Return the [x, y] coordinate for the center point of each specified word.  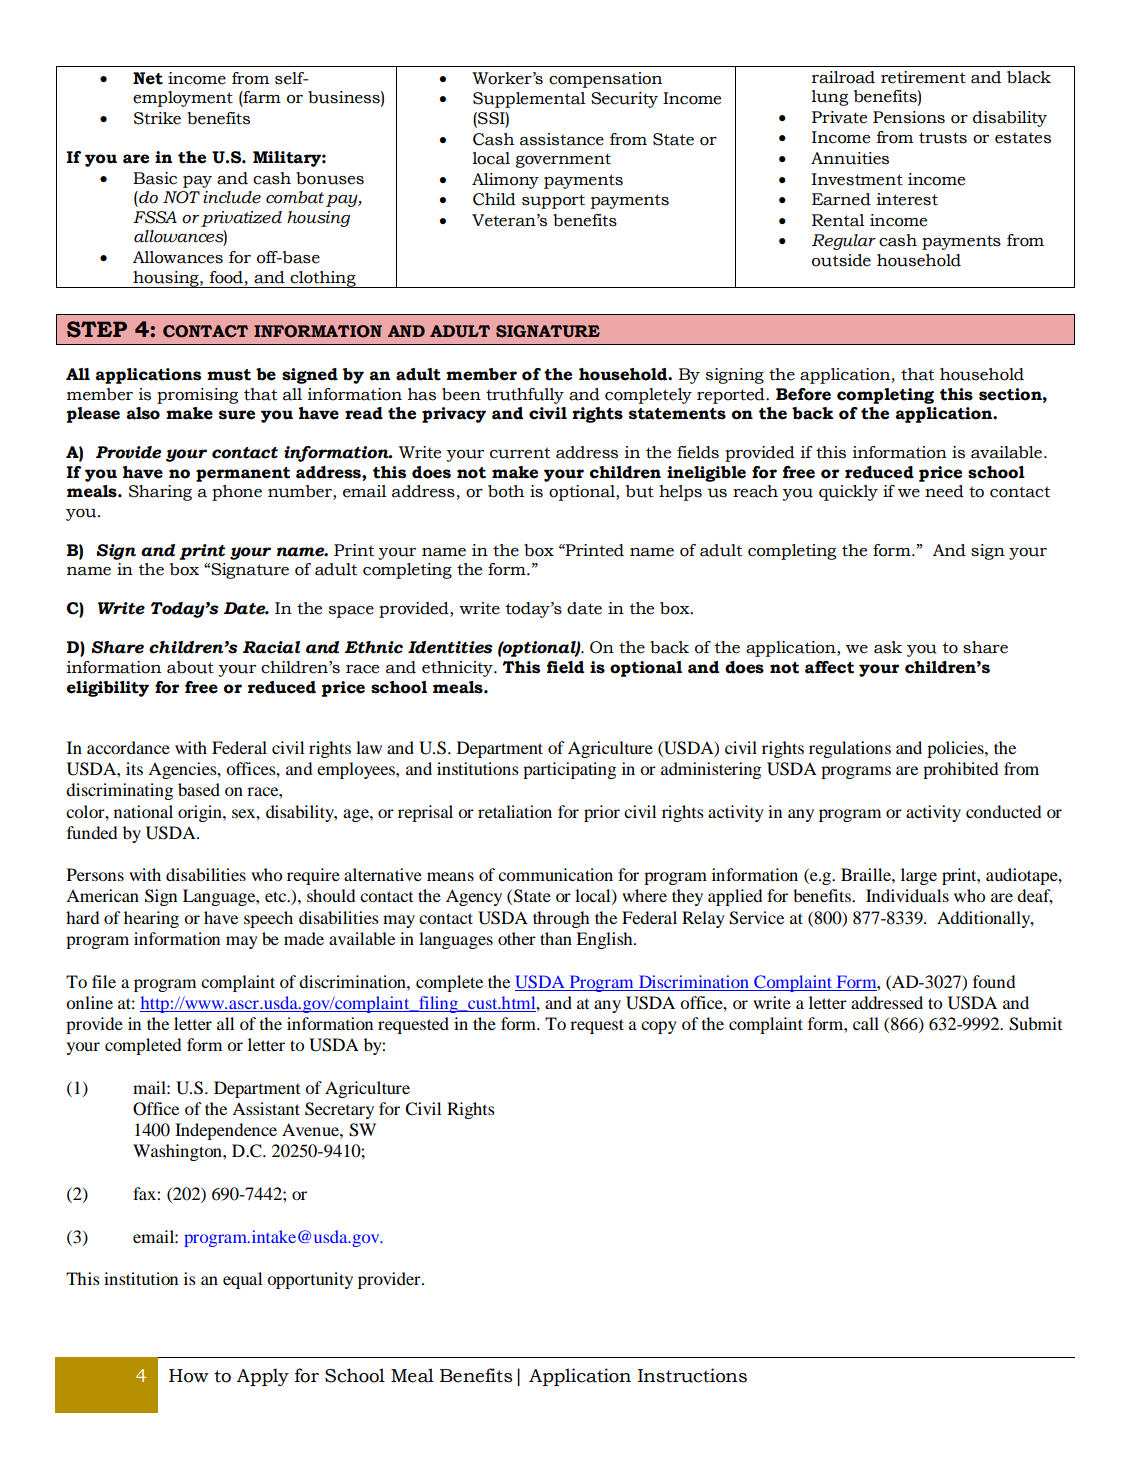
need [944, 491]
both [506, 491]
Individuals [907, 895]
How [189, 1376]
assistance [562, 139]
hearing [151, 919]
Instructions [692, 1375]
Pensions [909, 117]
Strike [157, 118]
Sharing [160, 493]
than [556, 938]
